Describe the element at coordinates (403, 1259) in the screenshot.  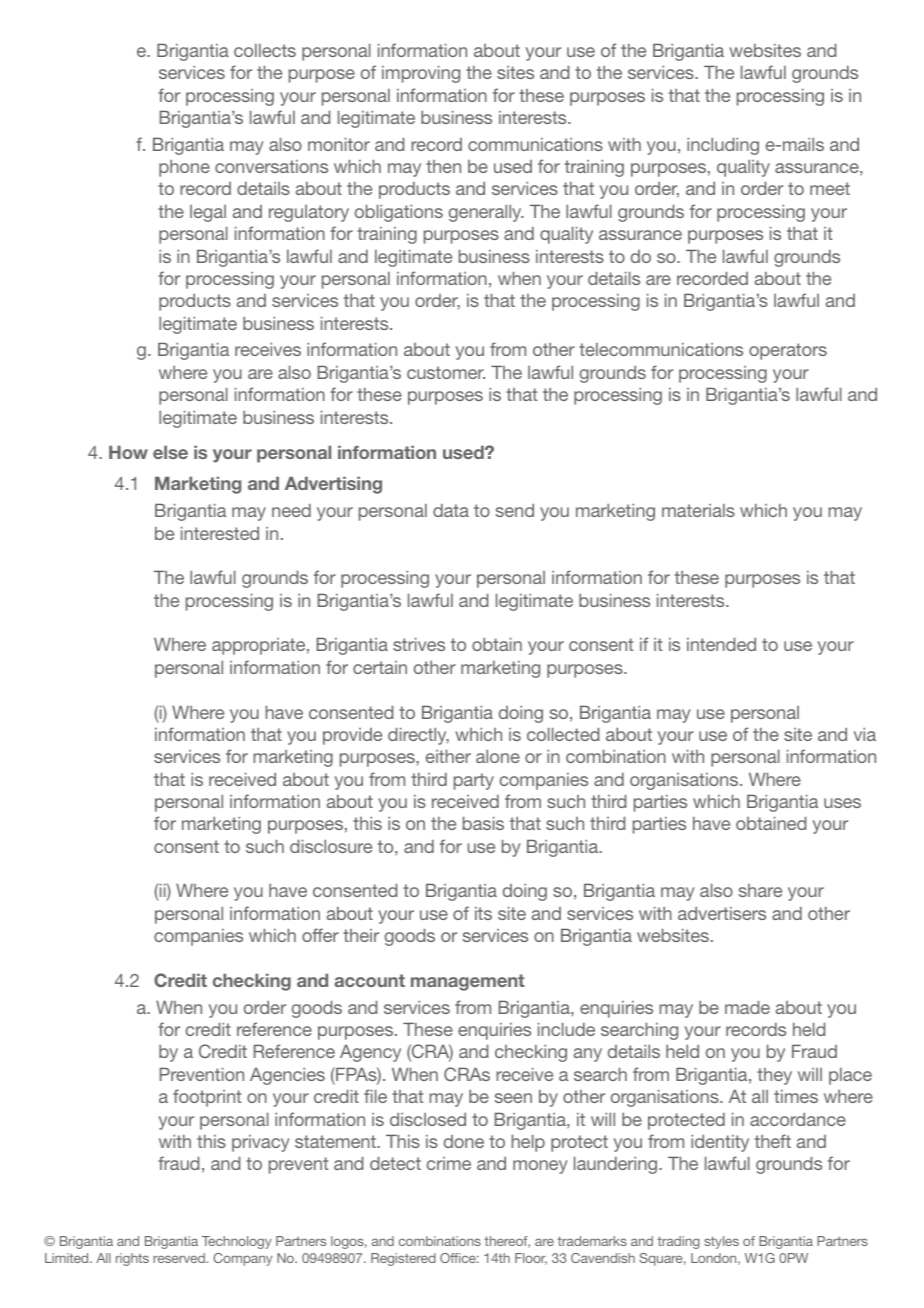
I see `Registered` at that location.
